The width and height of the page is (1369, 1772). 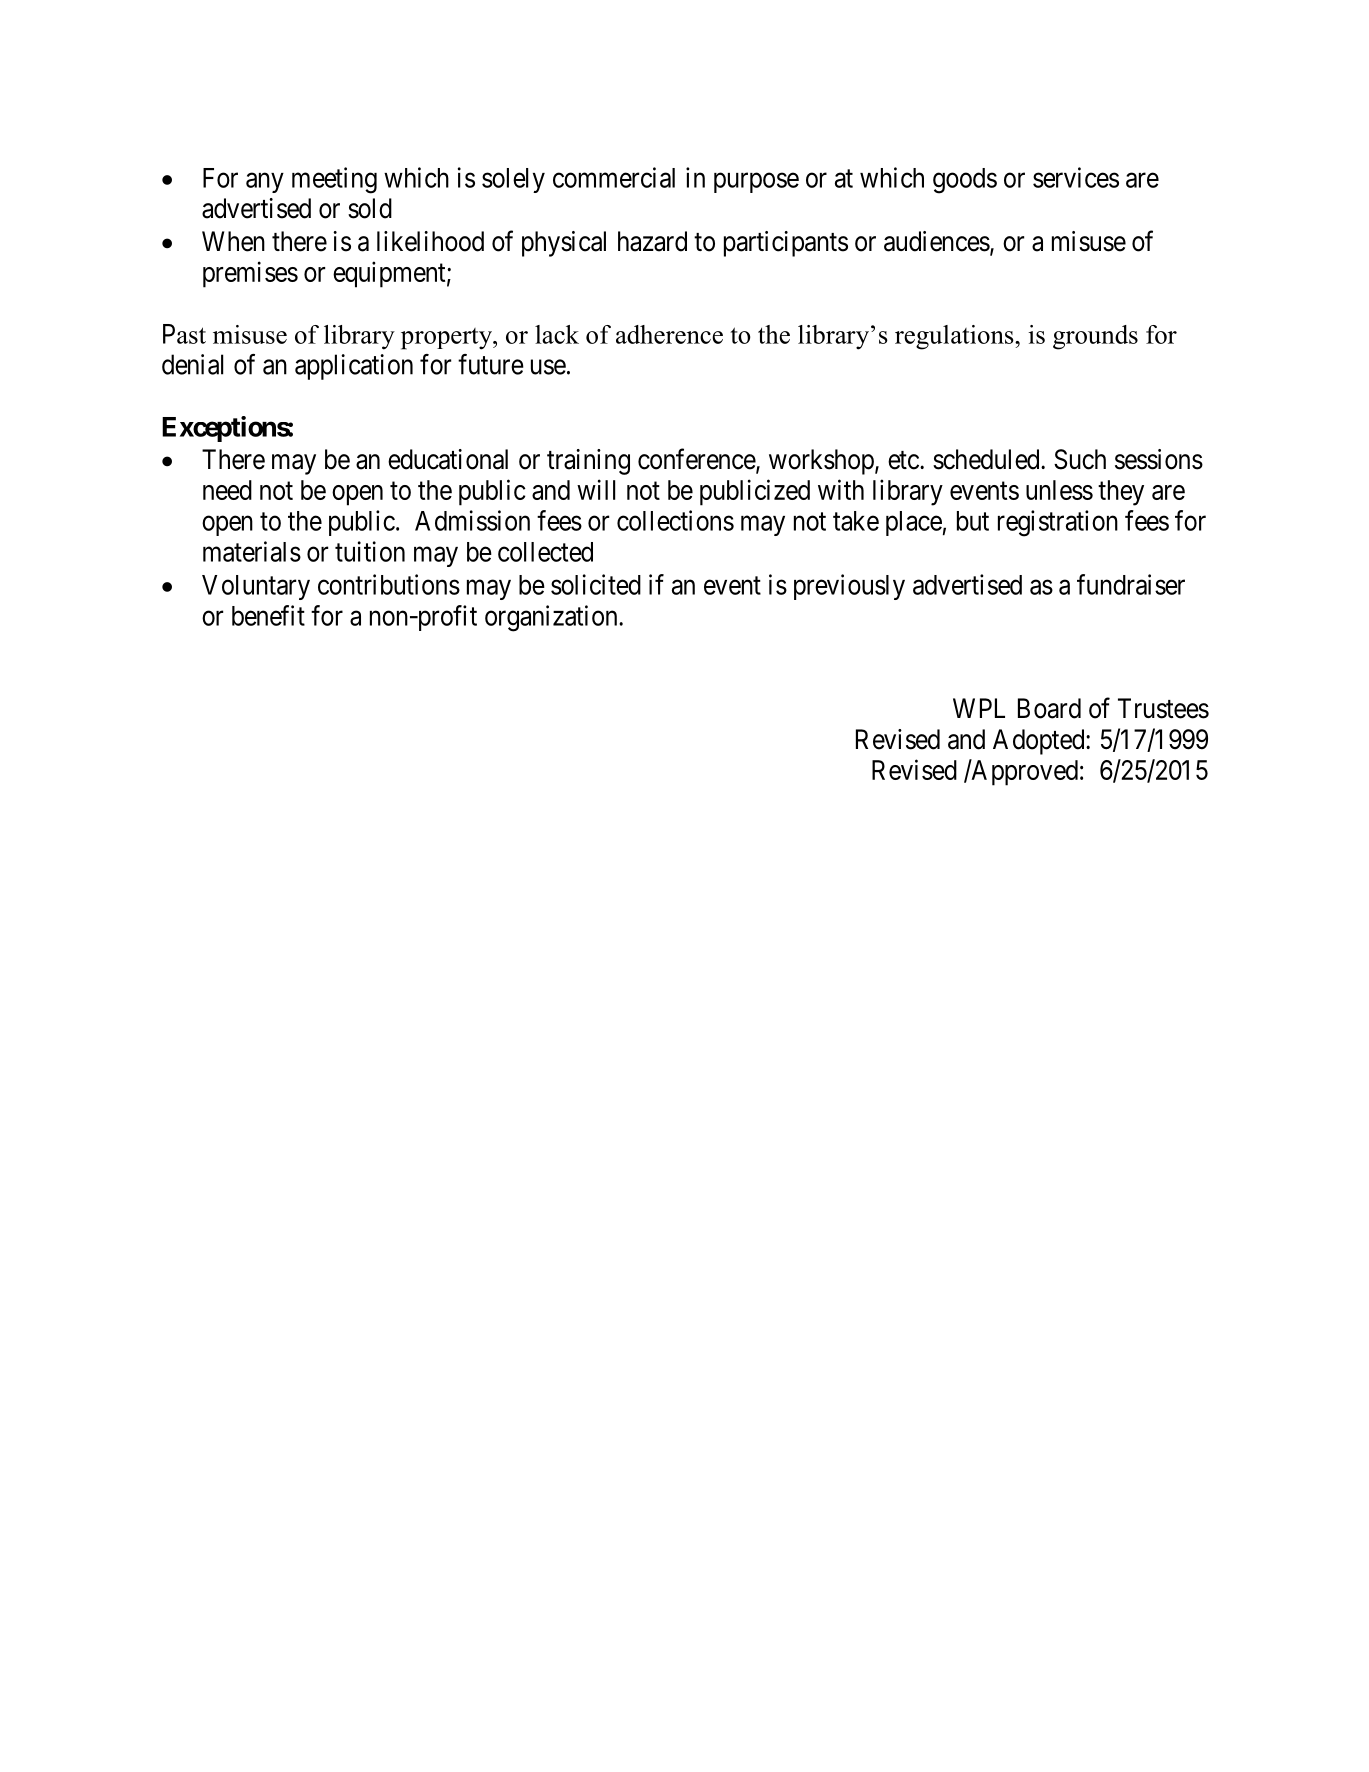 What do you see at coordinates (354, 367) in the page?
I see `application` at bounding box center [354, 367].
